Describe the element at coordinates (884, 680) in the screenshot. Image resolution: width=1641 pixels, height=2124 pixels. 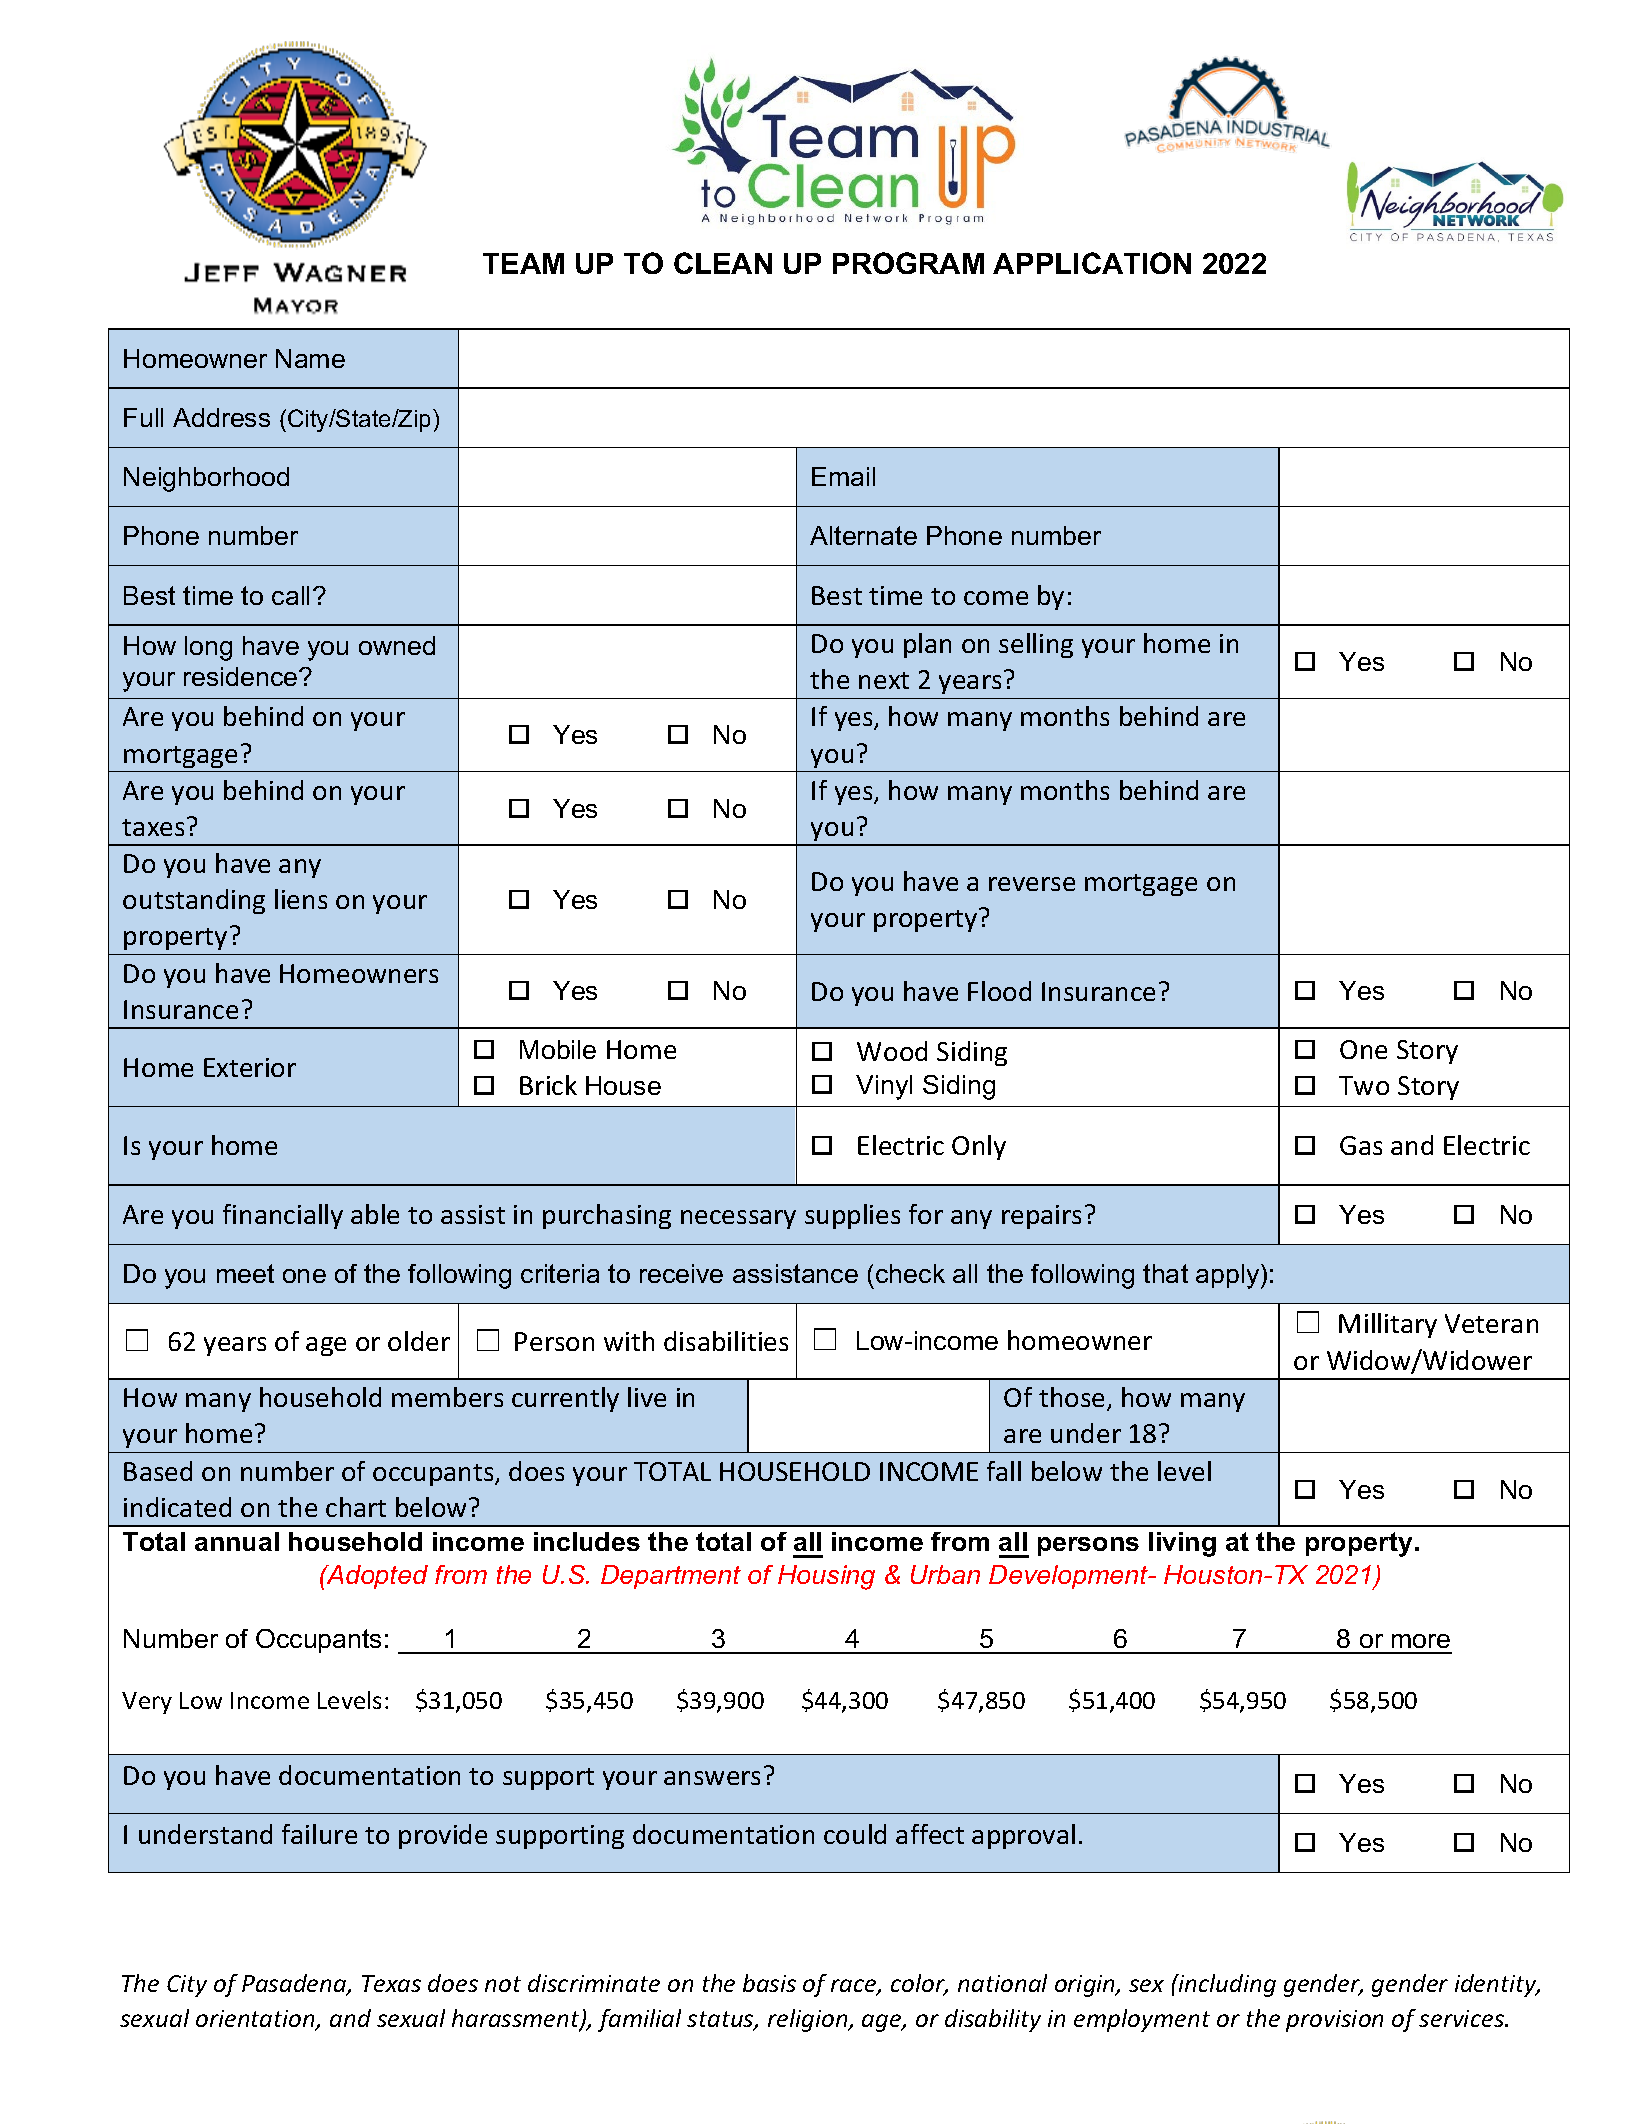
I see `next` at that location.
